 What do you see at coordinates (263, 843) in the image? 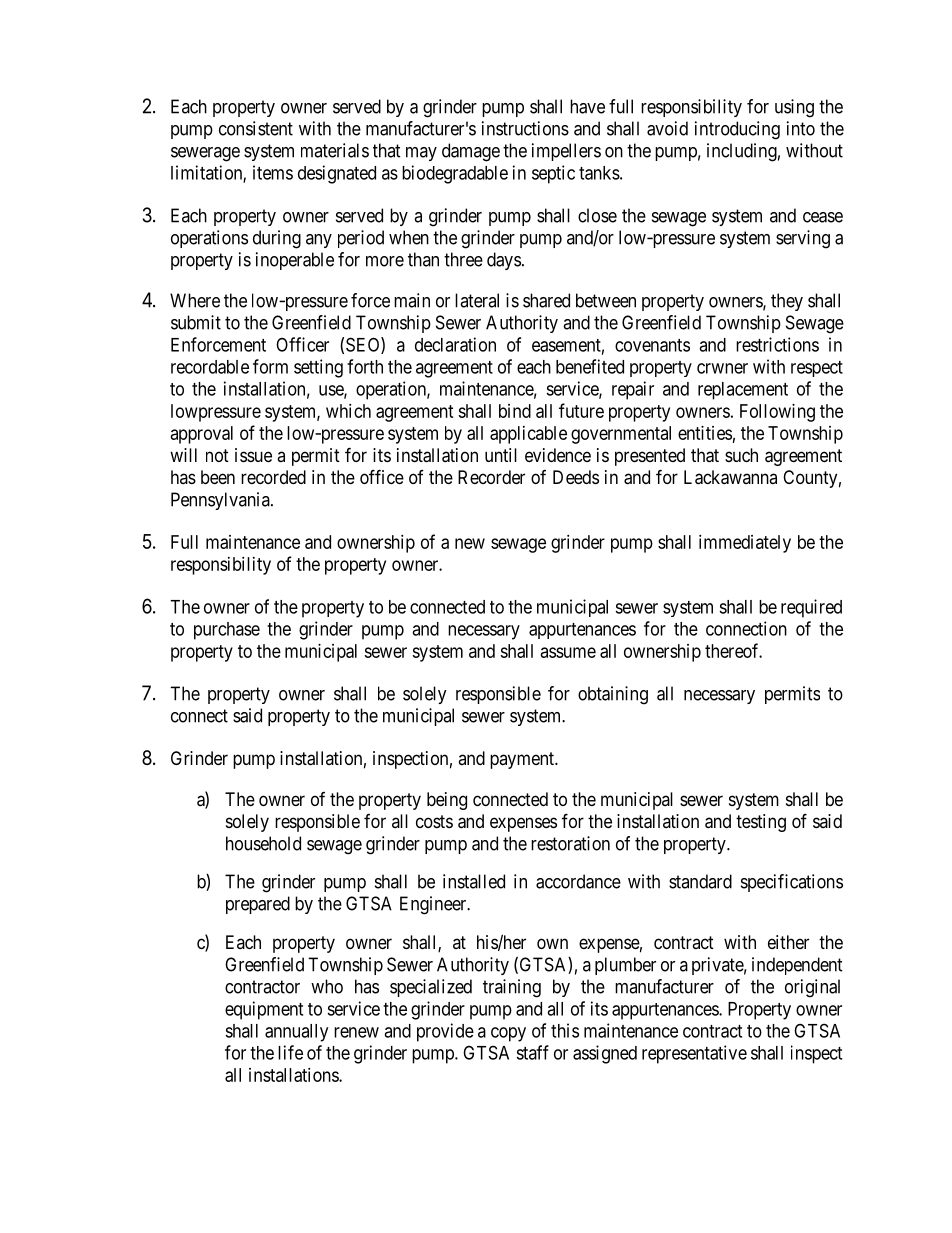
I see `household` at bounding box center [263, 843].
